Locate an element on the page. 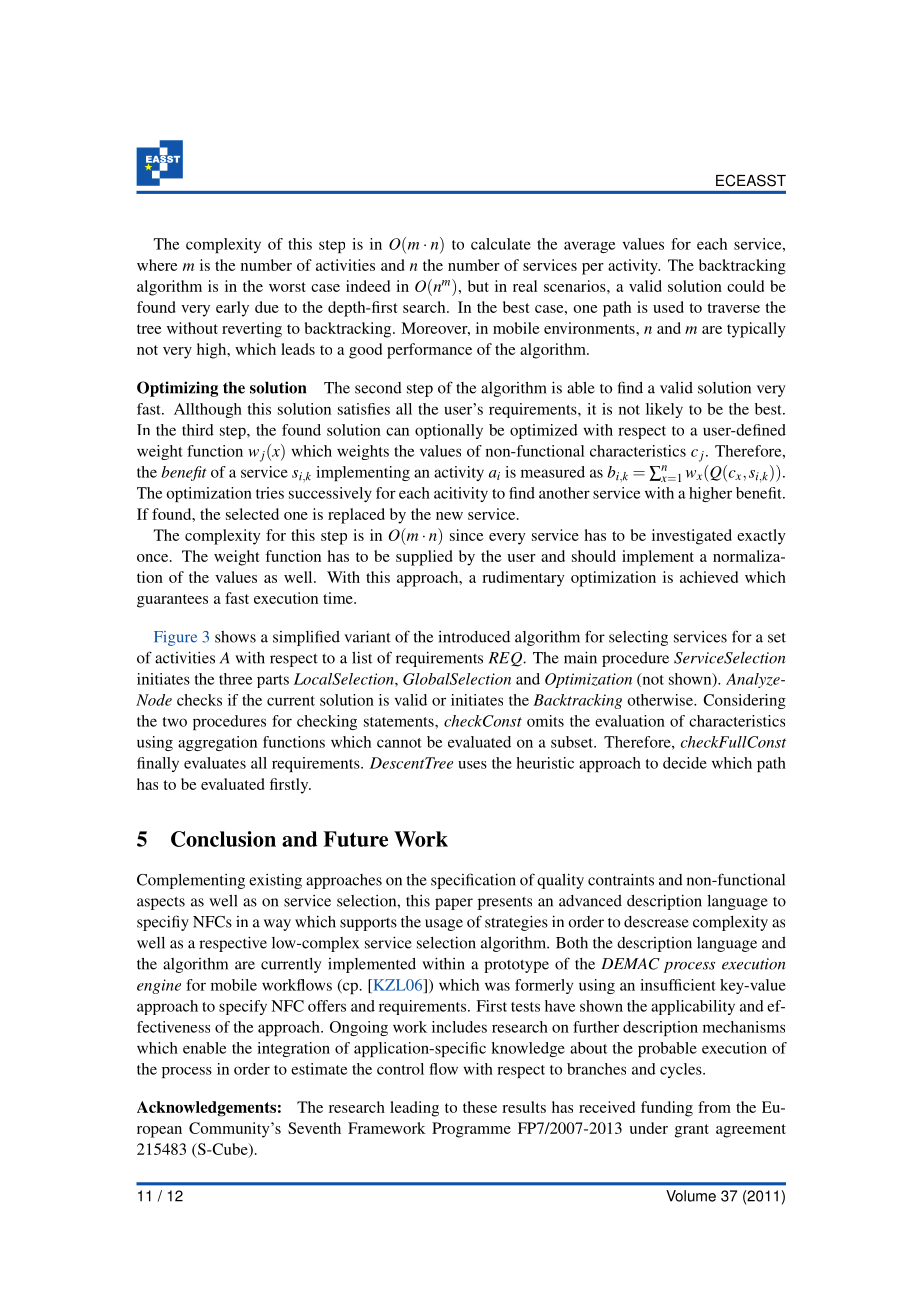 This document has width=924, height=1308. but is located at coordinates (478, 286).
